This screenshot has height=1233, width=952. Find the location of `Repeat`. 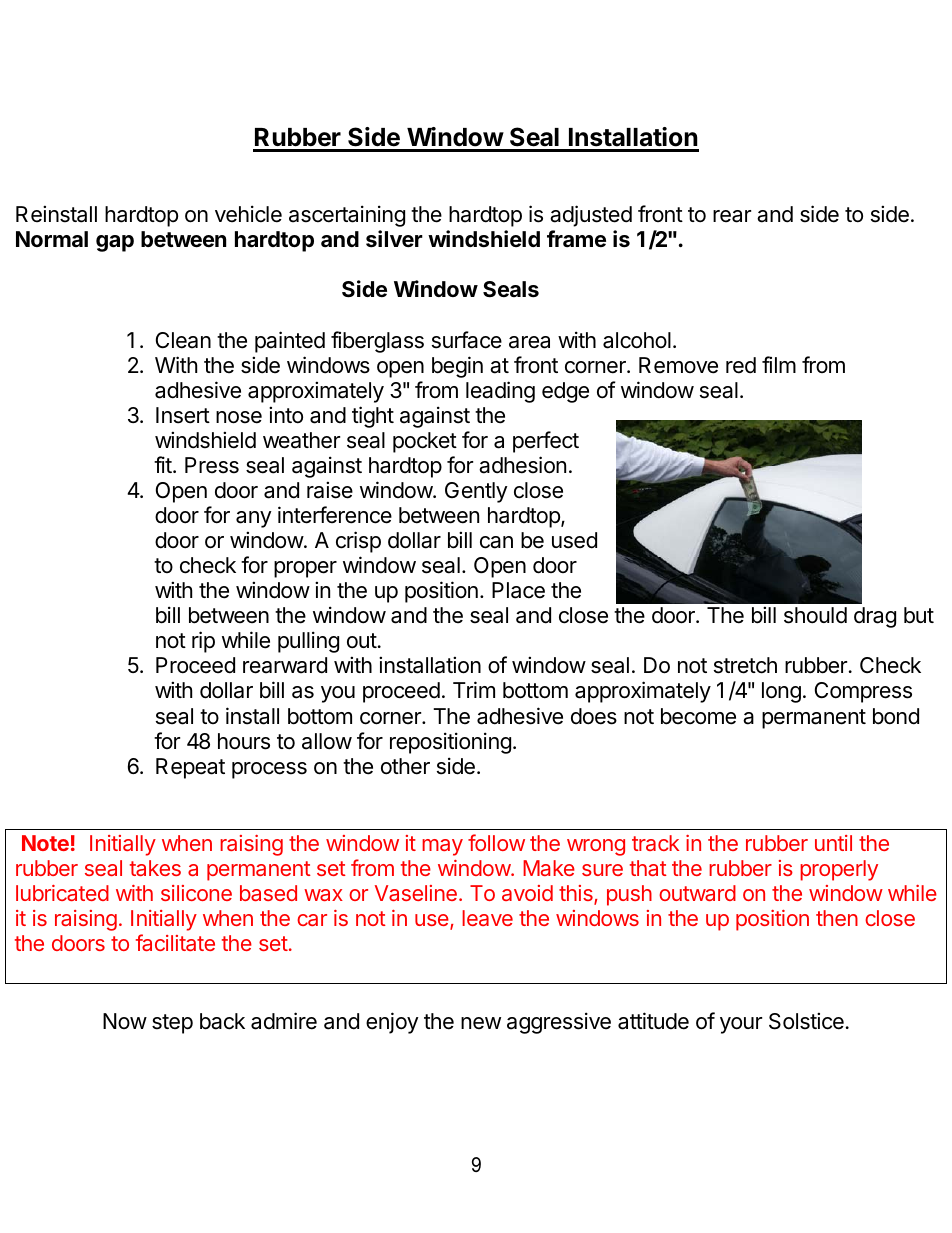

Repeat is located at coordinates (190, 768).
